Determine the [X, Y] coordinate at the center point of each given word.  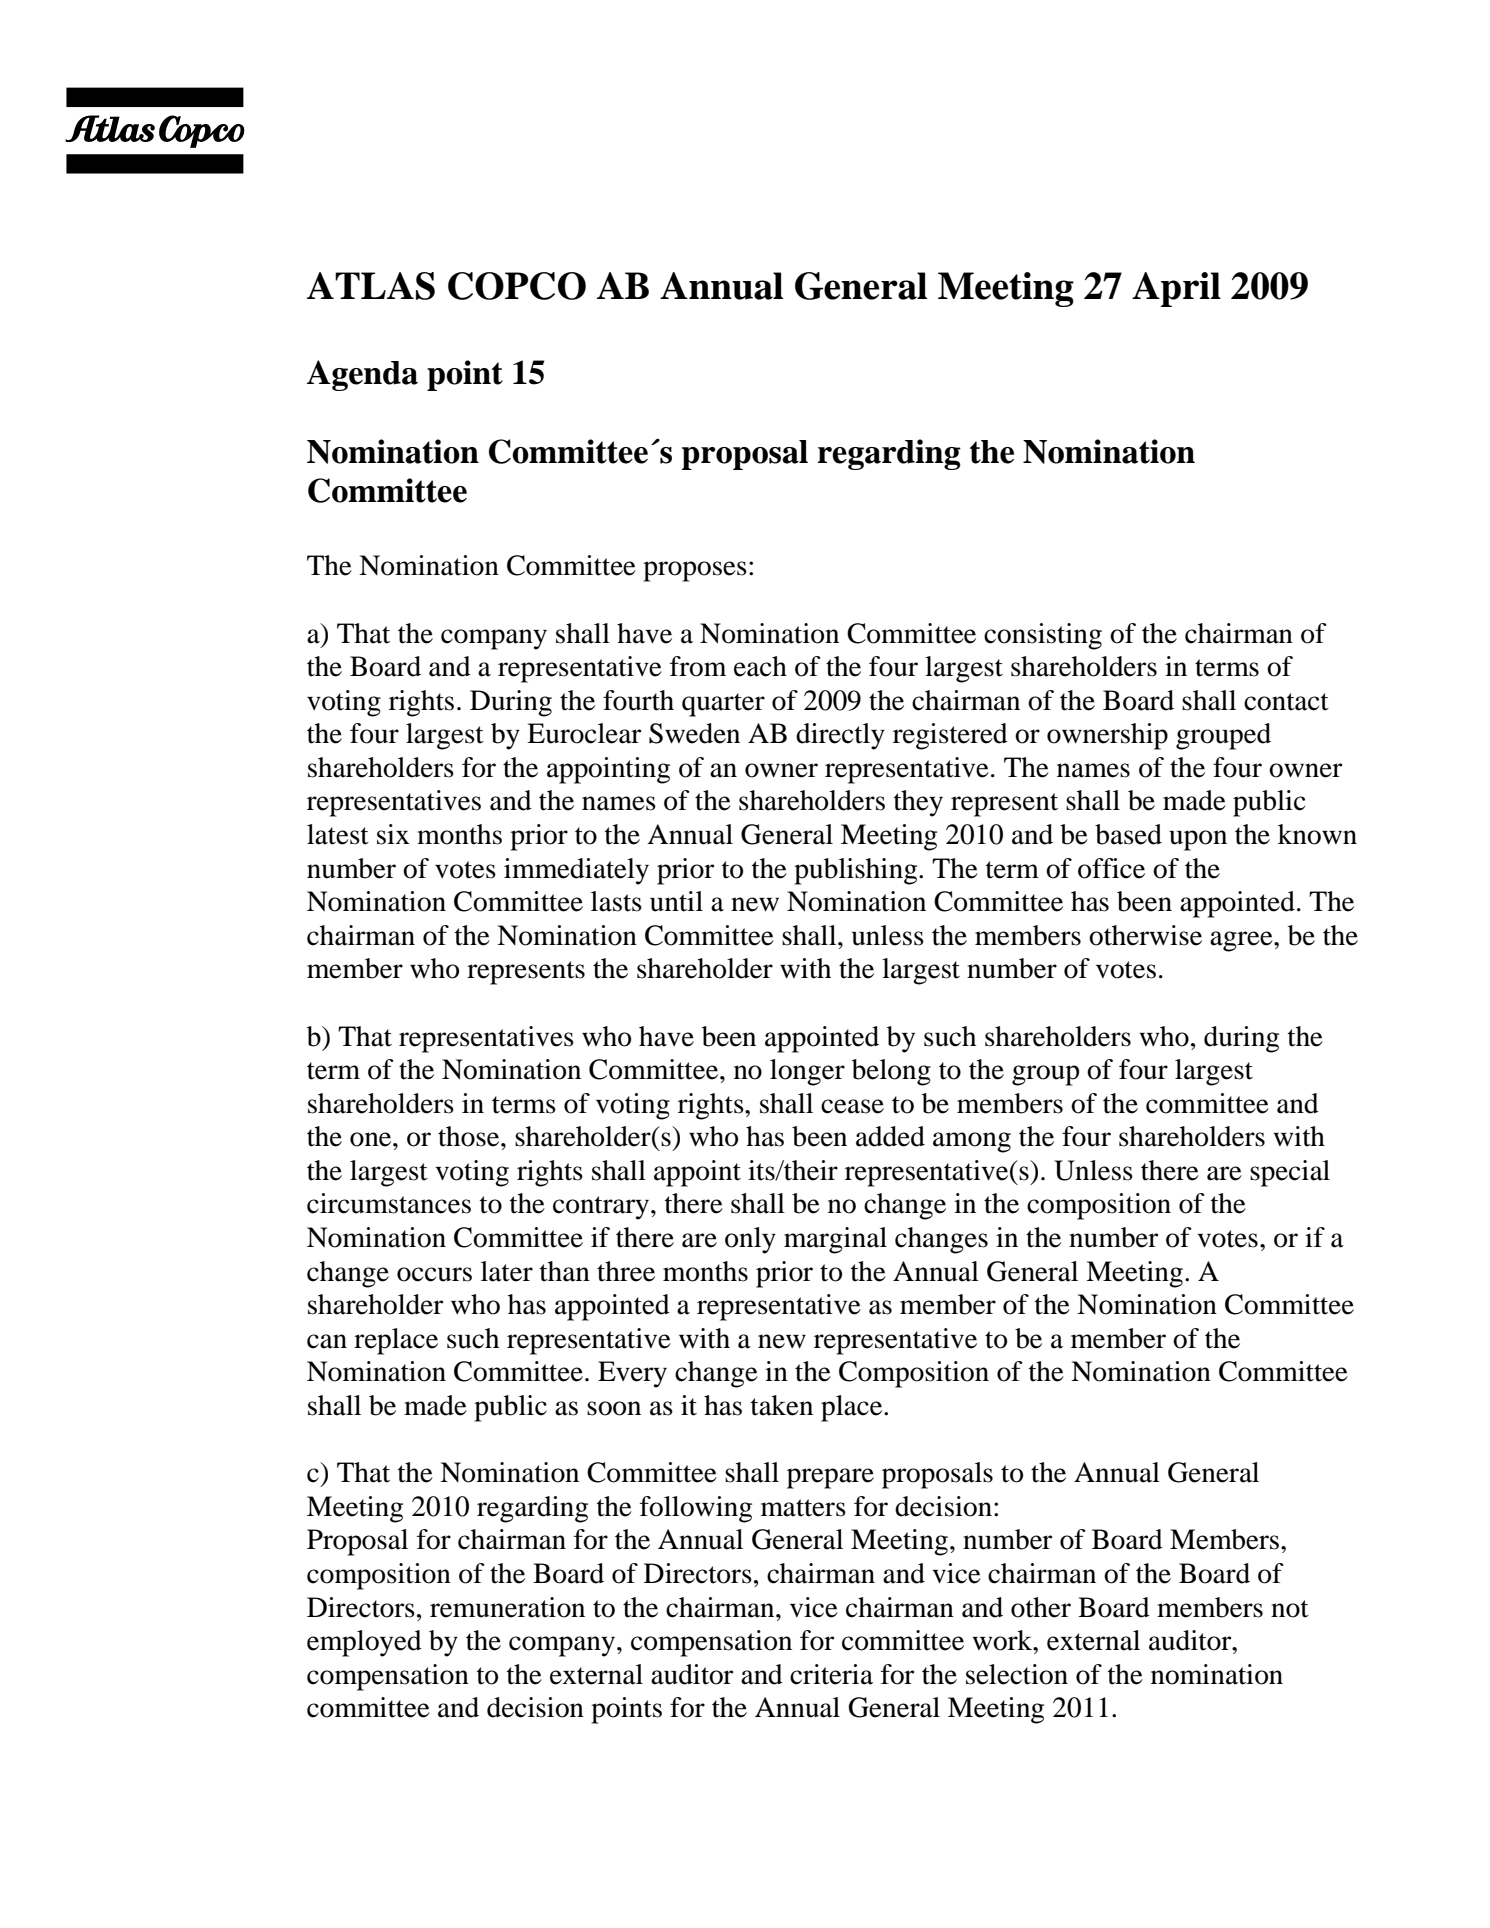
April [1176, 289]
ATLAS [371, 286]
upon [1198, 840]
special [1290, 1173]
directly [840, 736]
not [1290, 1609]
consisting [1043, 636]
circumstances [389, 1203]
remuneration [507, 1607]
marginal [835, 1240]
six [393, 834]
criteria [831, 1674]
